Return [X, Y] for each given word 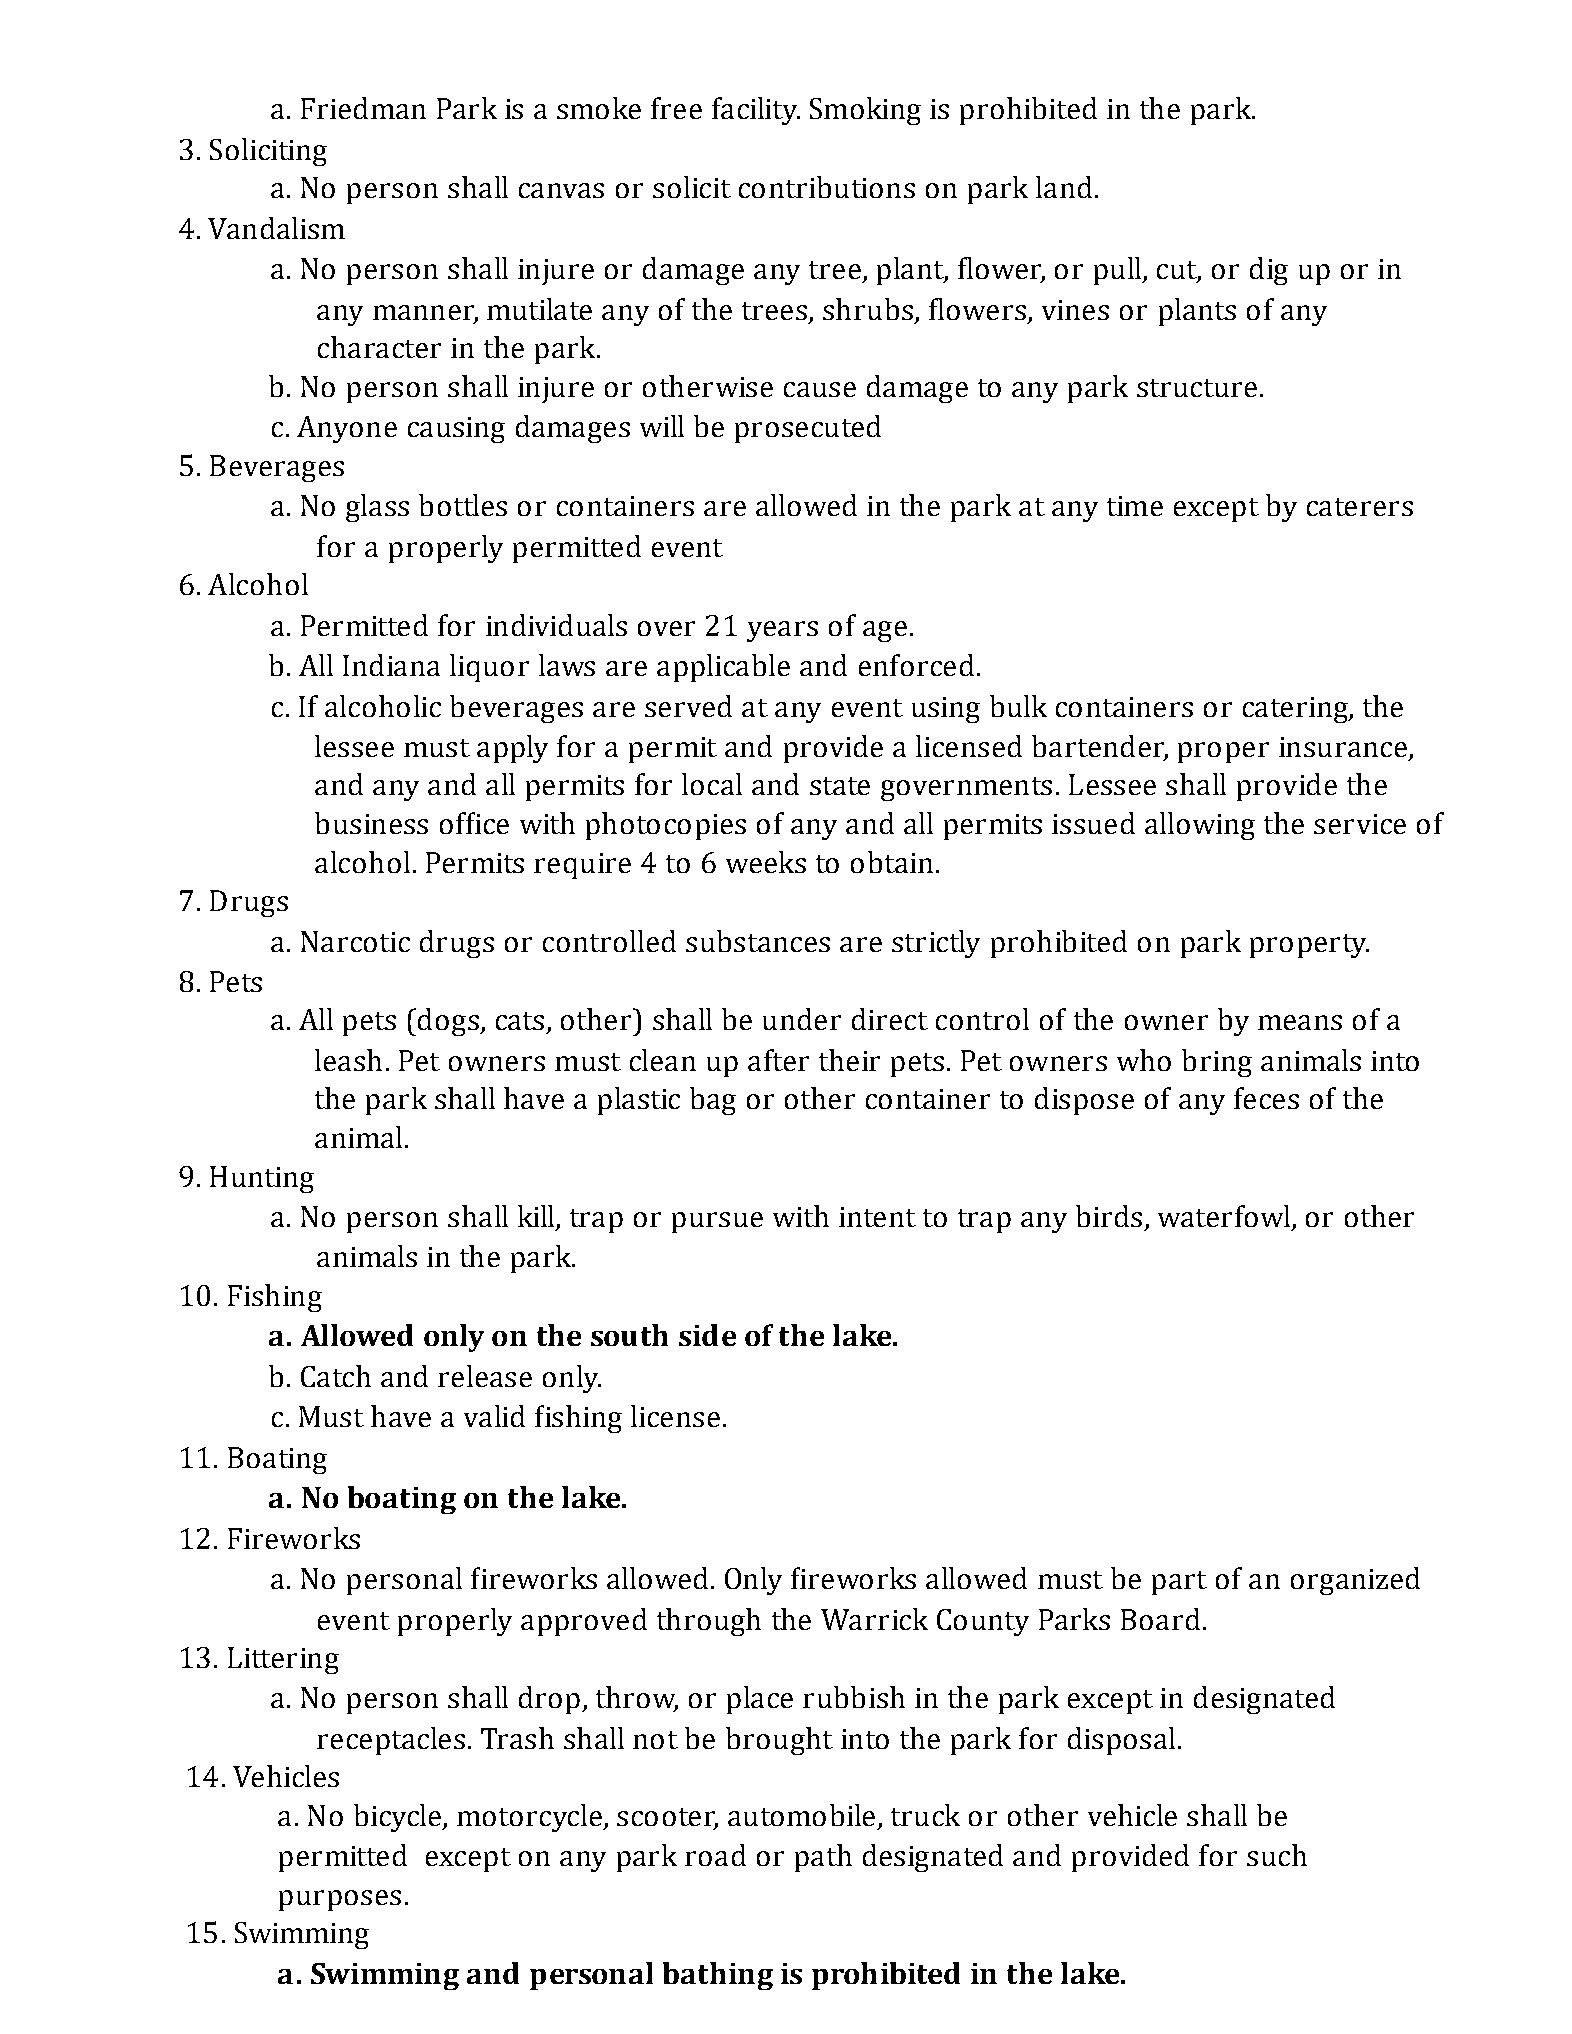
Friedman [363, 108]
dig [1269, 271]
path [823, 1858]
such [1277, 1855]
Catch [336, 1376]
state [840, 786]
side [707, 1335]
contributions [827, 187]
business [371, 823]
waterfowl [1225, 1217]
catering [1296, 710]
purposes [340, 1900]
